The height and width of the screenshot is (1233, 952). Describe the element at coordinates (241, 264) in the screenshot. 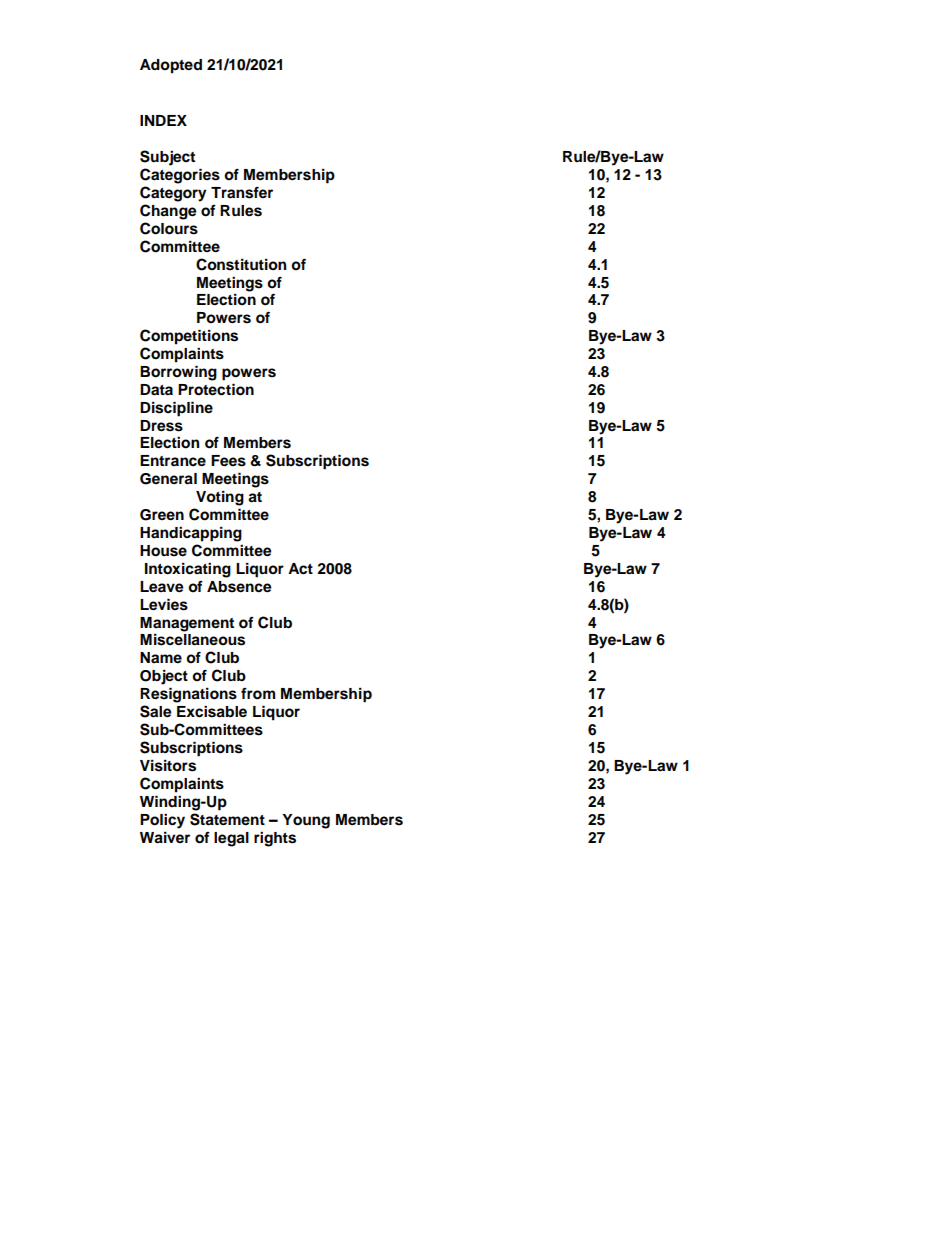

I see `Constitution` at that location.
